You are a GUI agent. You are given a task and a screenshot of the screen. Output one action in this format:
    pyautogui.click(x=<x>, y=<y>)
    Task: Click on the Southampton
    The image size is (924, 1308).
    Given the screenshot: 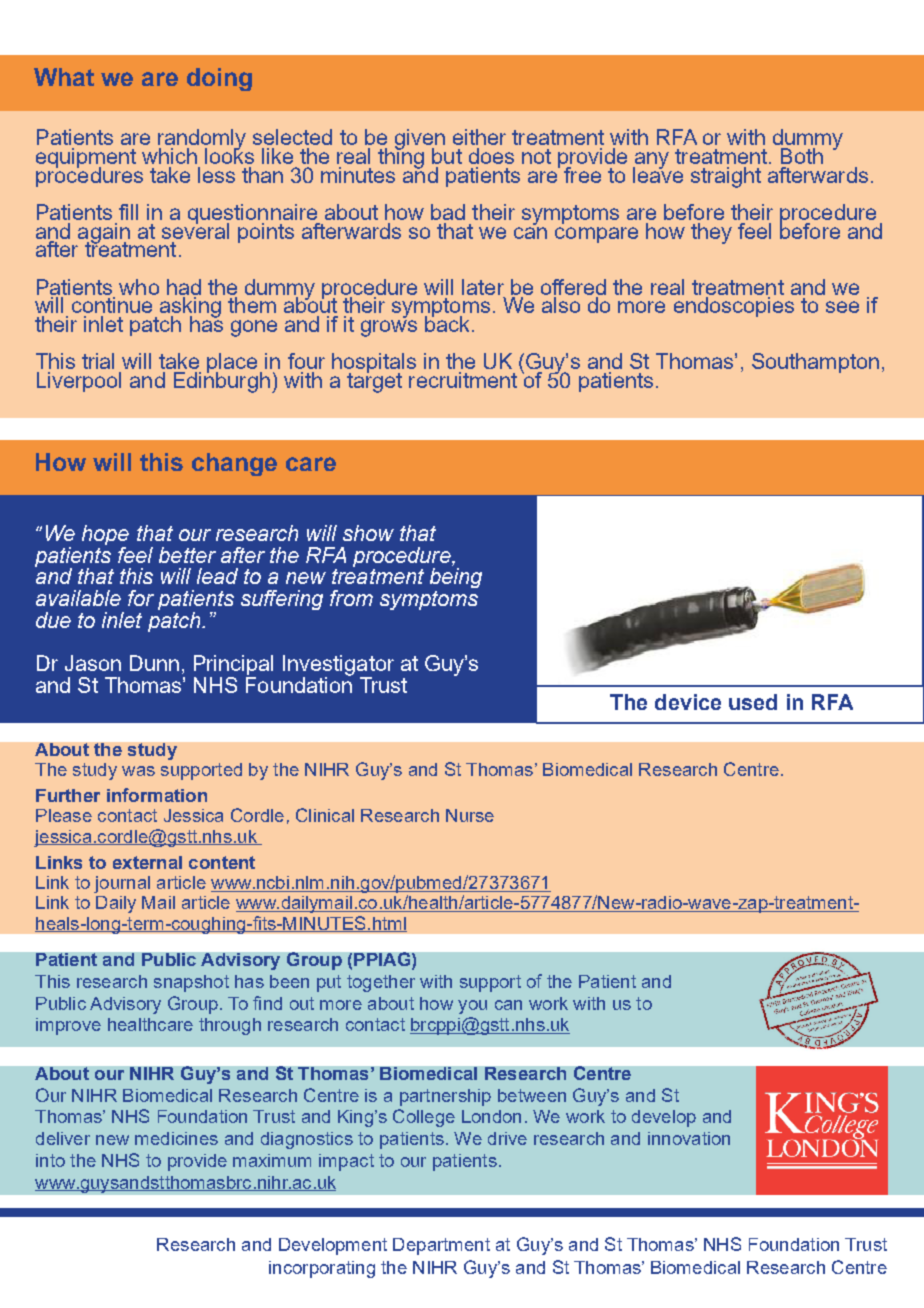 What is the action you would take?
    pyautogui.click(x=815, y=363)
